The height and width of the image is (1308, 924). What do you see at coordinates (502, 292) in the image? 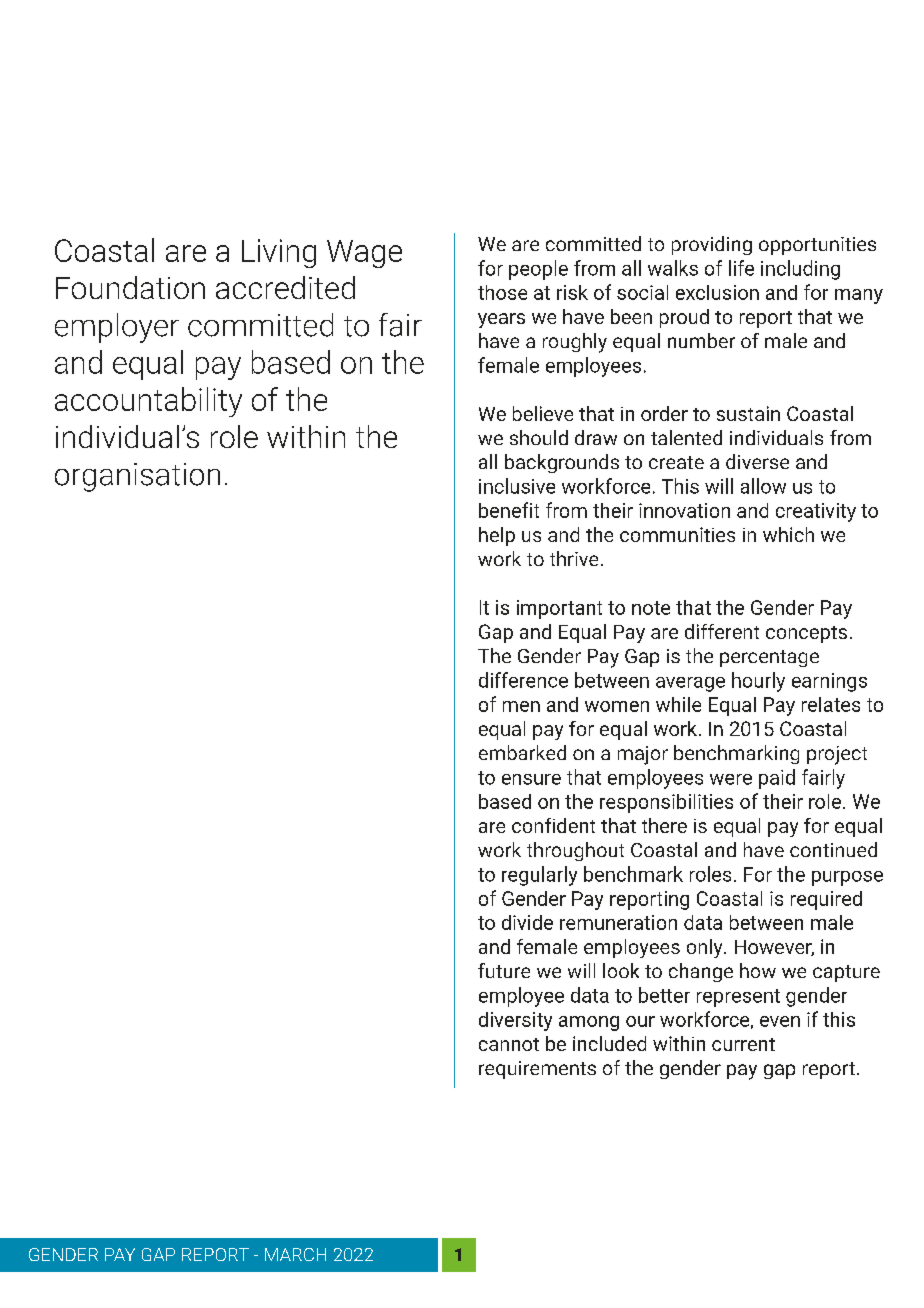
I see `those` at bounding box center [502, 292].
